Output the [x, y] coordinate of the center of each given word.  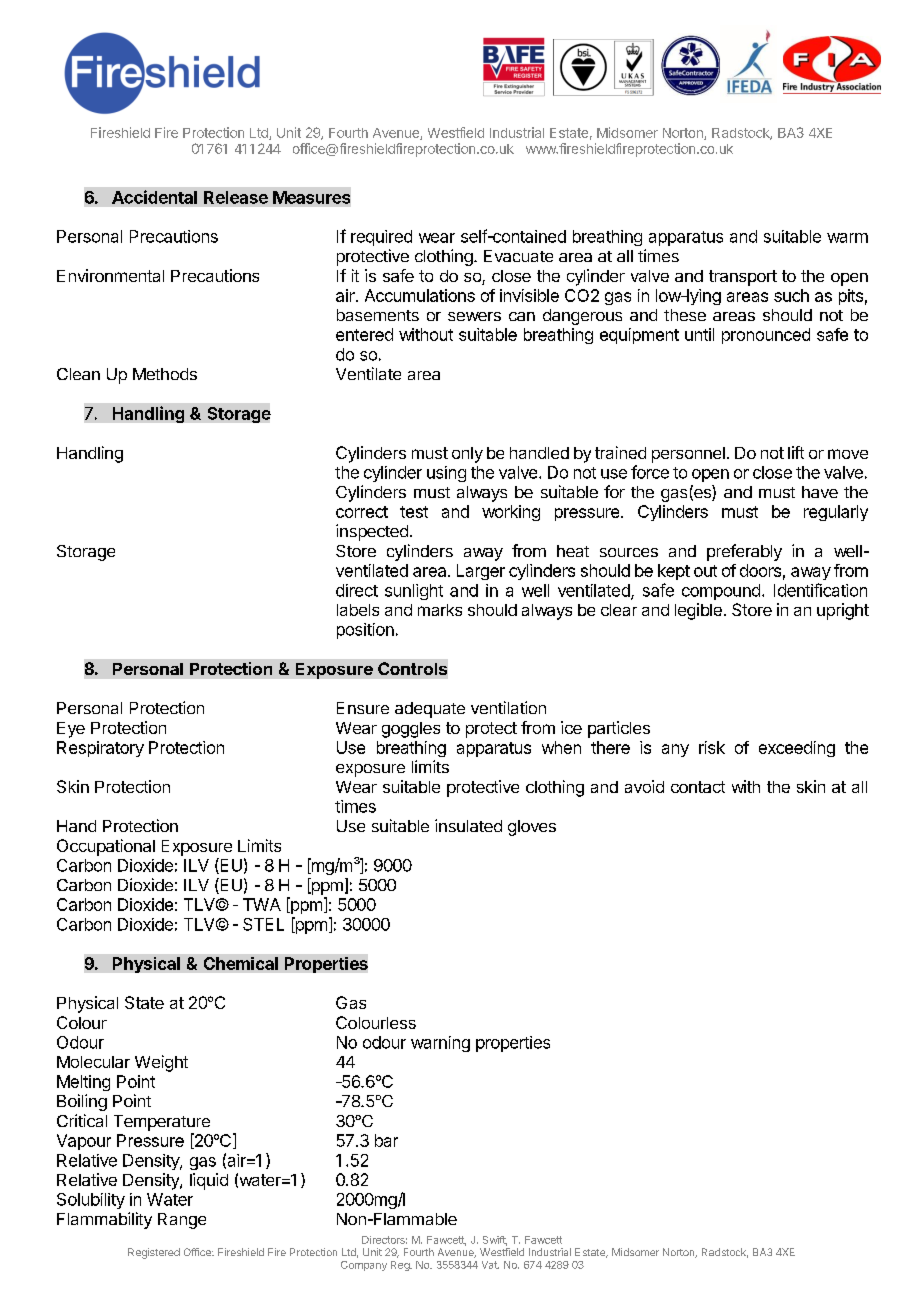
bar [386, 1140]
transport [743, 278]
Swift [495, 1241]
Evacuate [518, 256]
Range [182, 1221]
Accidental [154, 197]
